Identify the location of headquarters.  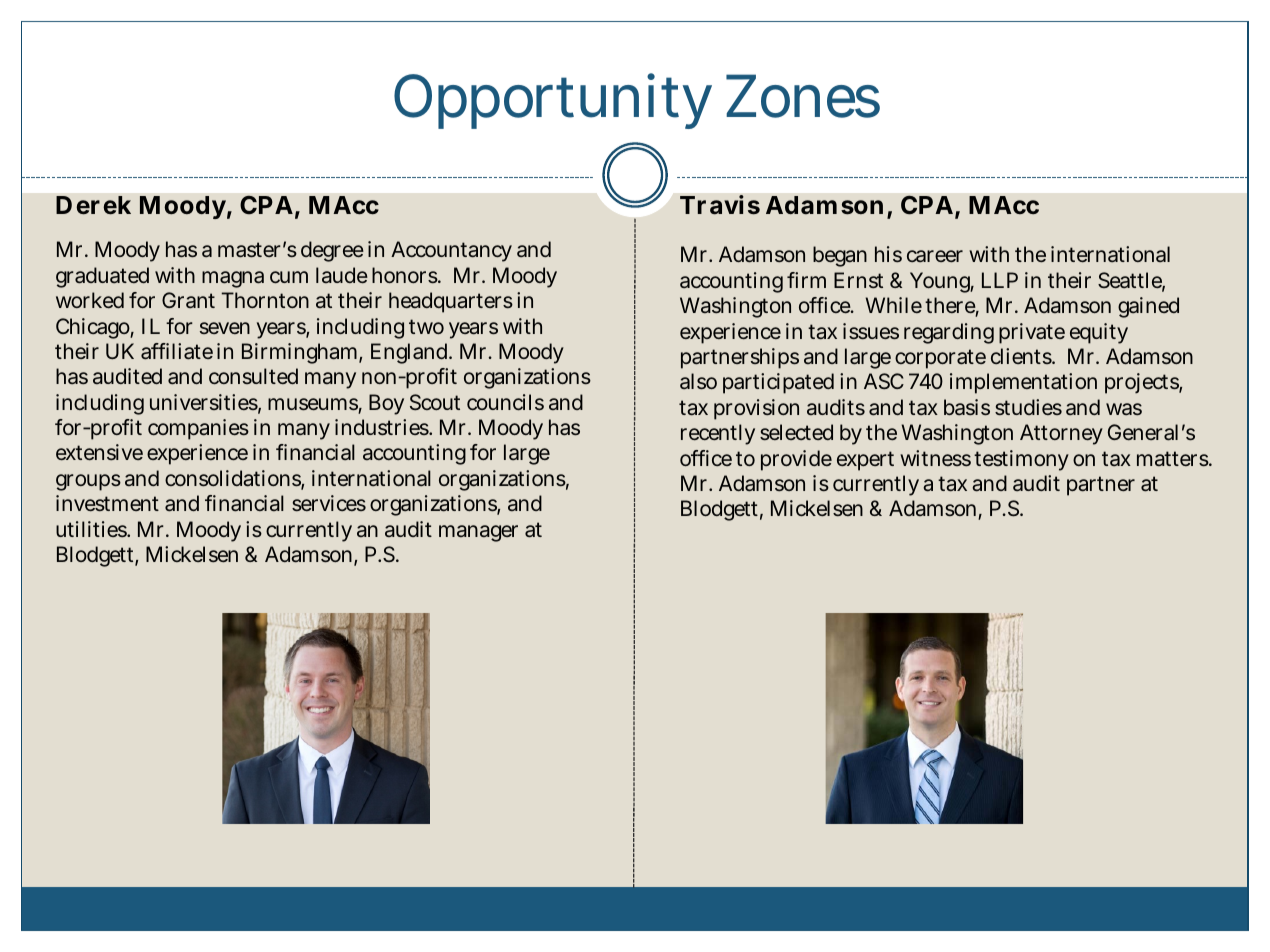
(451, 302).
